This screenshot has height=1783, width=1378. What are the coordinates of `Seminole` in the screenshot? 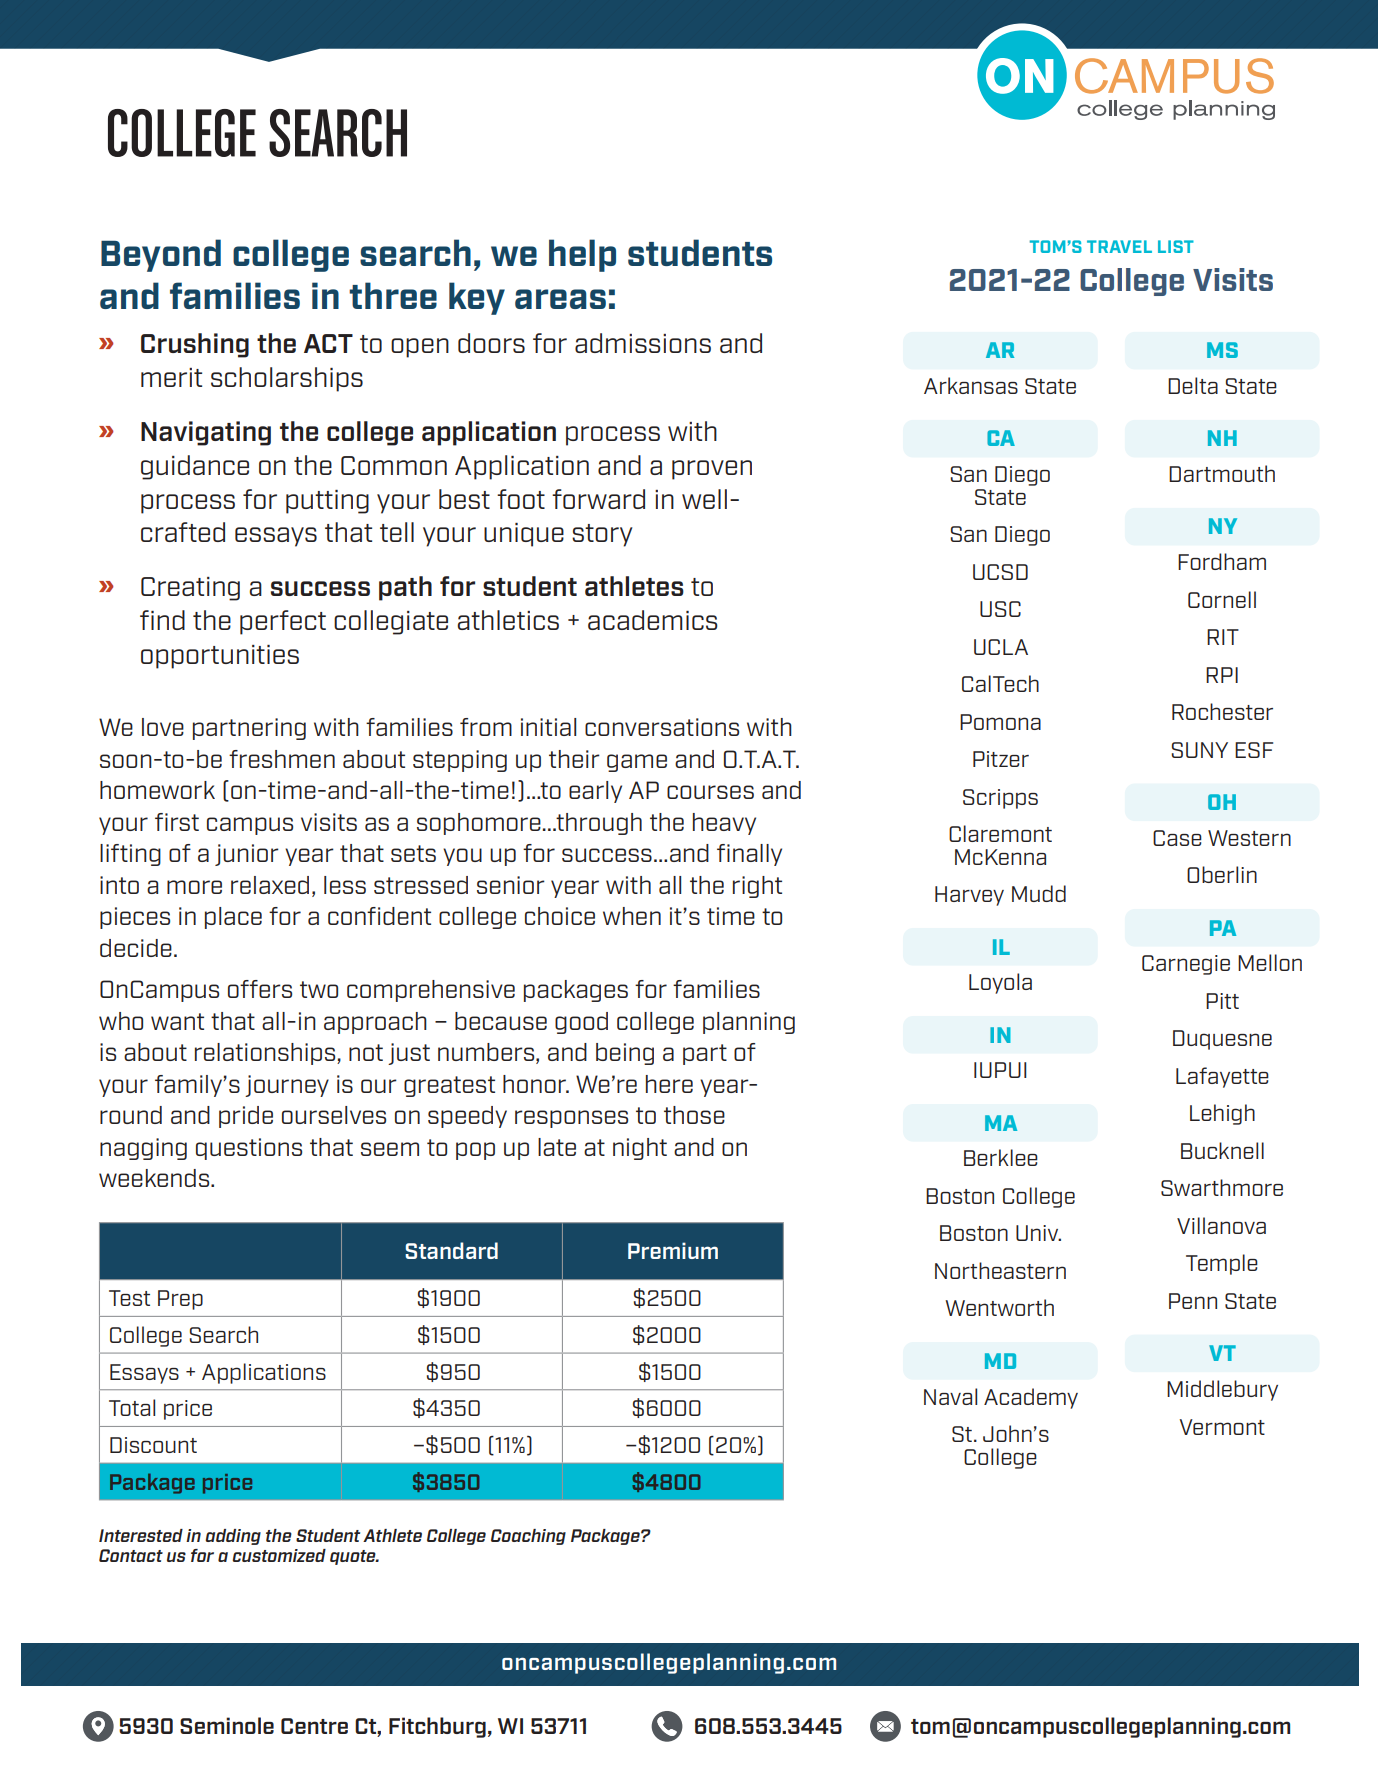 It's located at (227, 1725).
